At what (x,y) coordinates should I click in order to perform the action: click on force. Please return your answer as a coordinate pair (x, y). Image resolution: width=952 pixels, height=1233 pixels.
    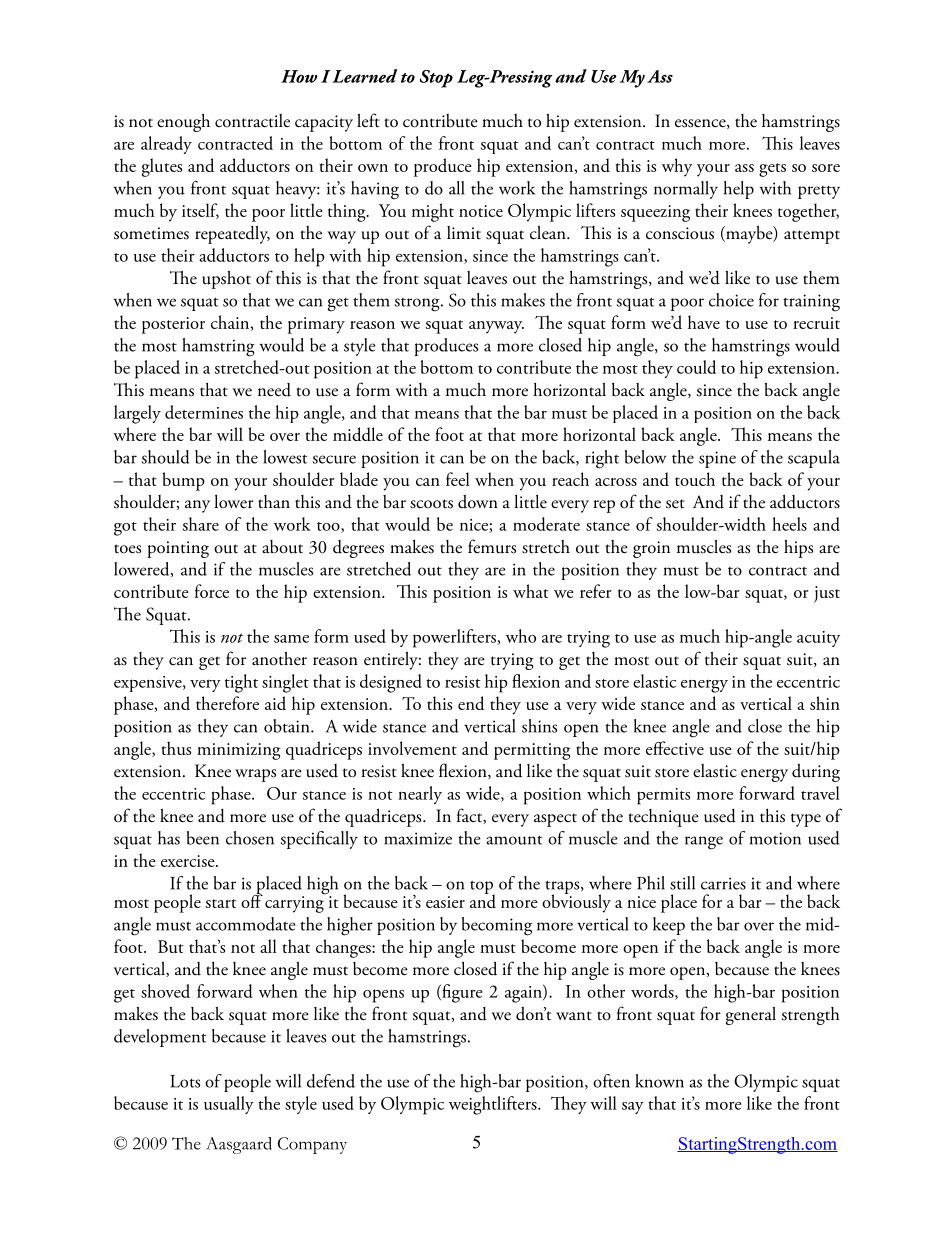
    Looking at the image, I should click on (212, 591).
